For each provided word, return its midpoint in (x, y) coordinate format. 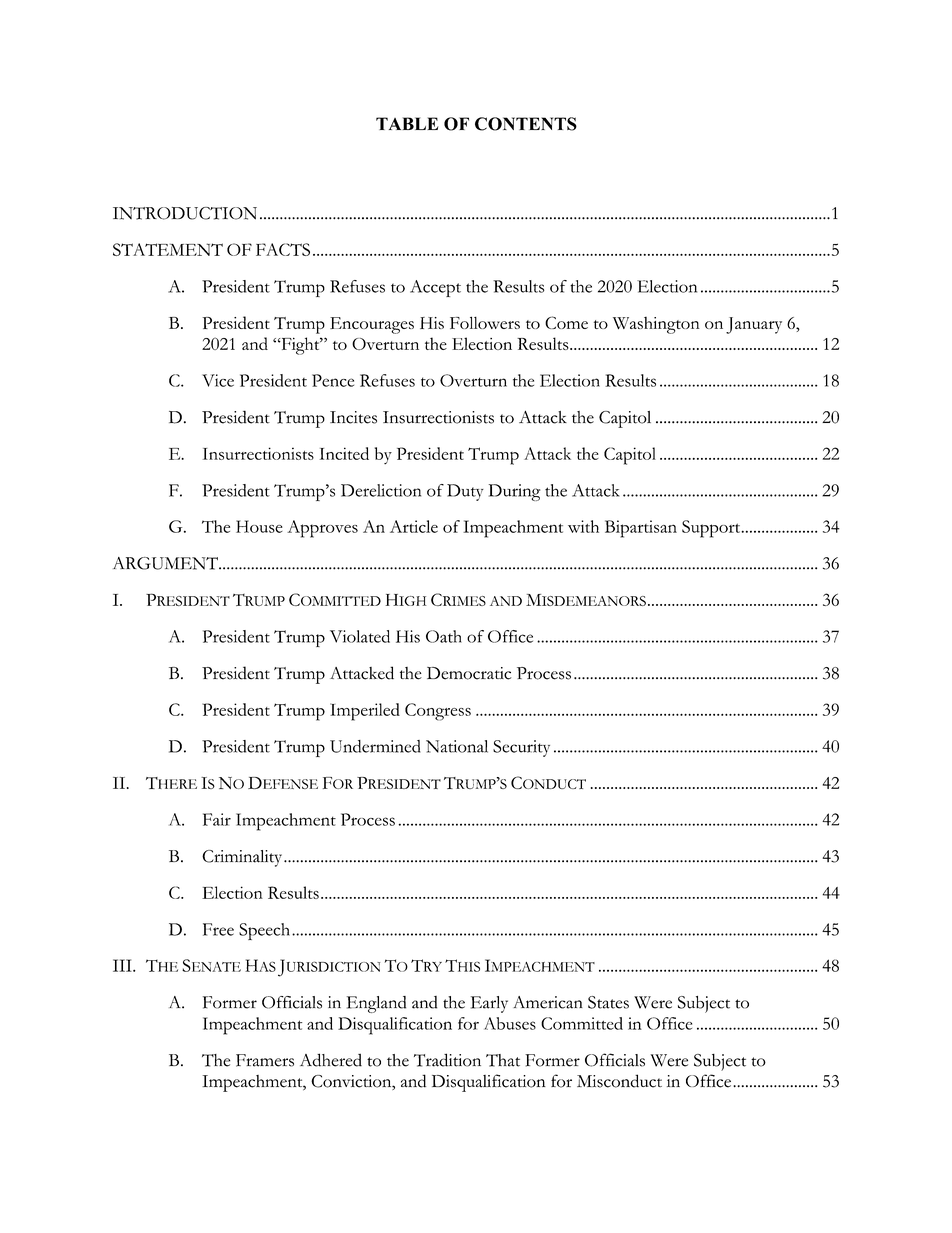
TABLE (407, 123)
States (608, 1002)
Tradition (447, 1060)
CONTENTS (526, 124)
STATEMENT (168, 249)
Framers (265, 1060)
